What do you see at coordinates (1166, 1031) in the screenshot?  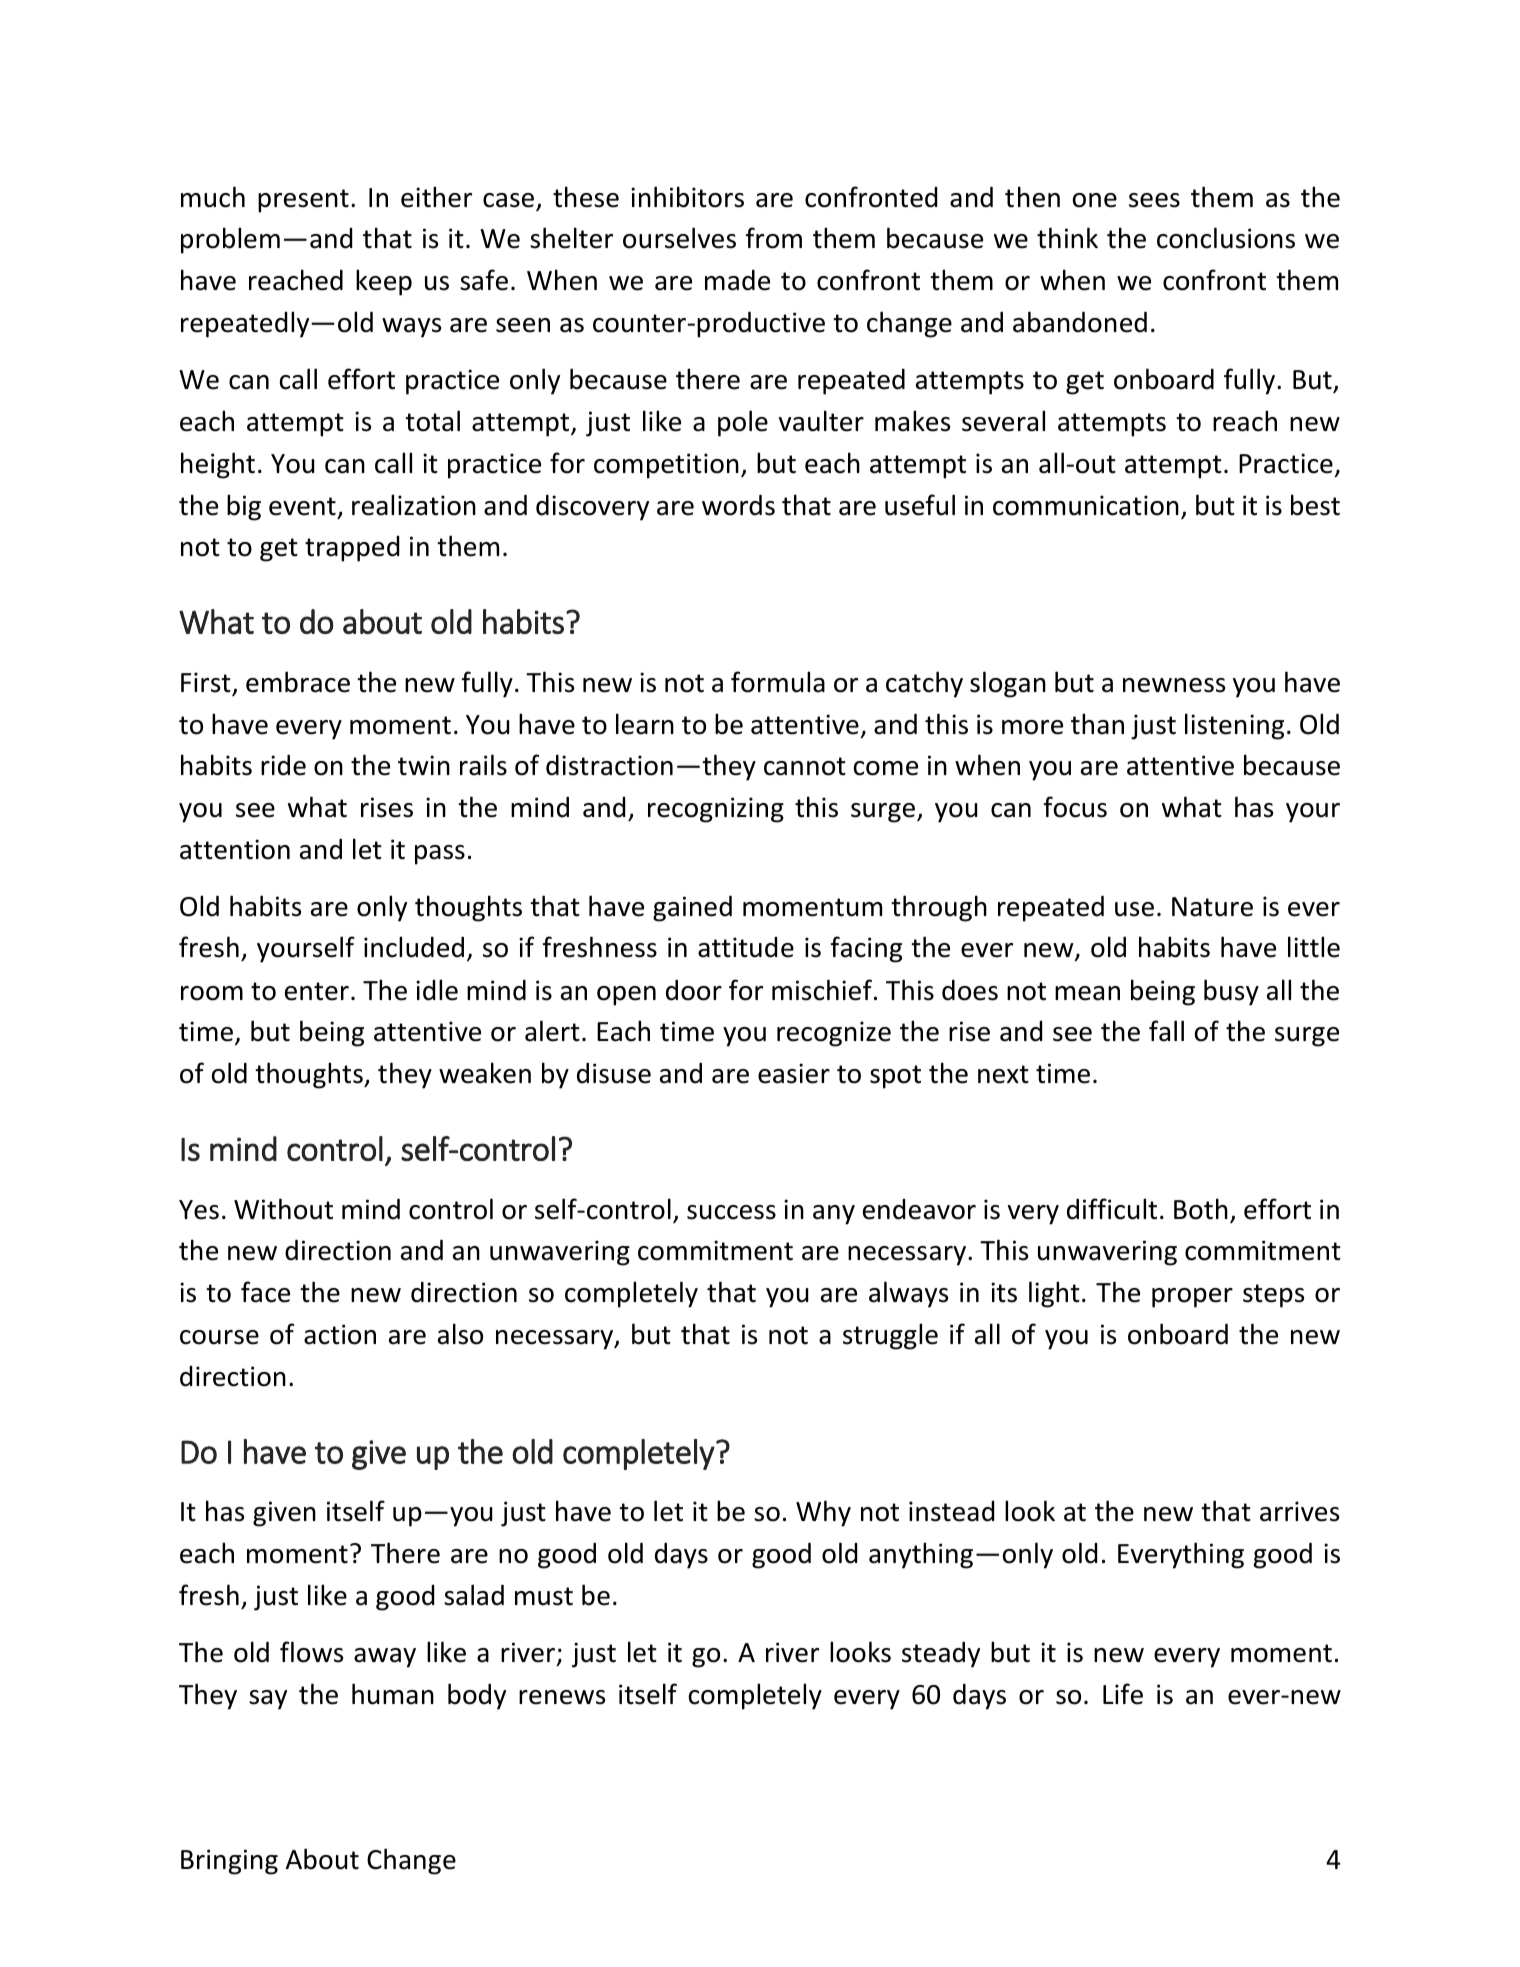 I see `fall` at bounding box center [1166, 1031].
